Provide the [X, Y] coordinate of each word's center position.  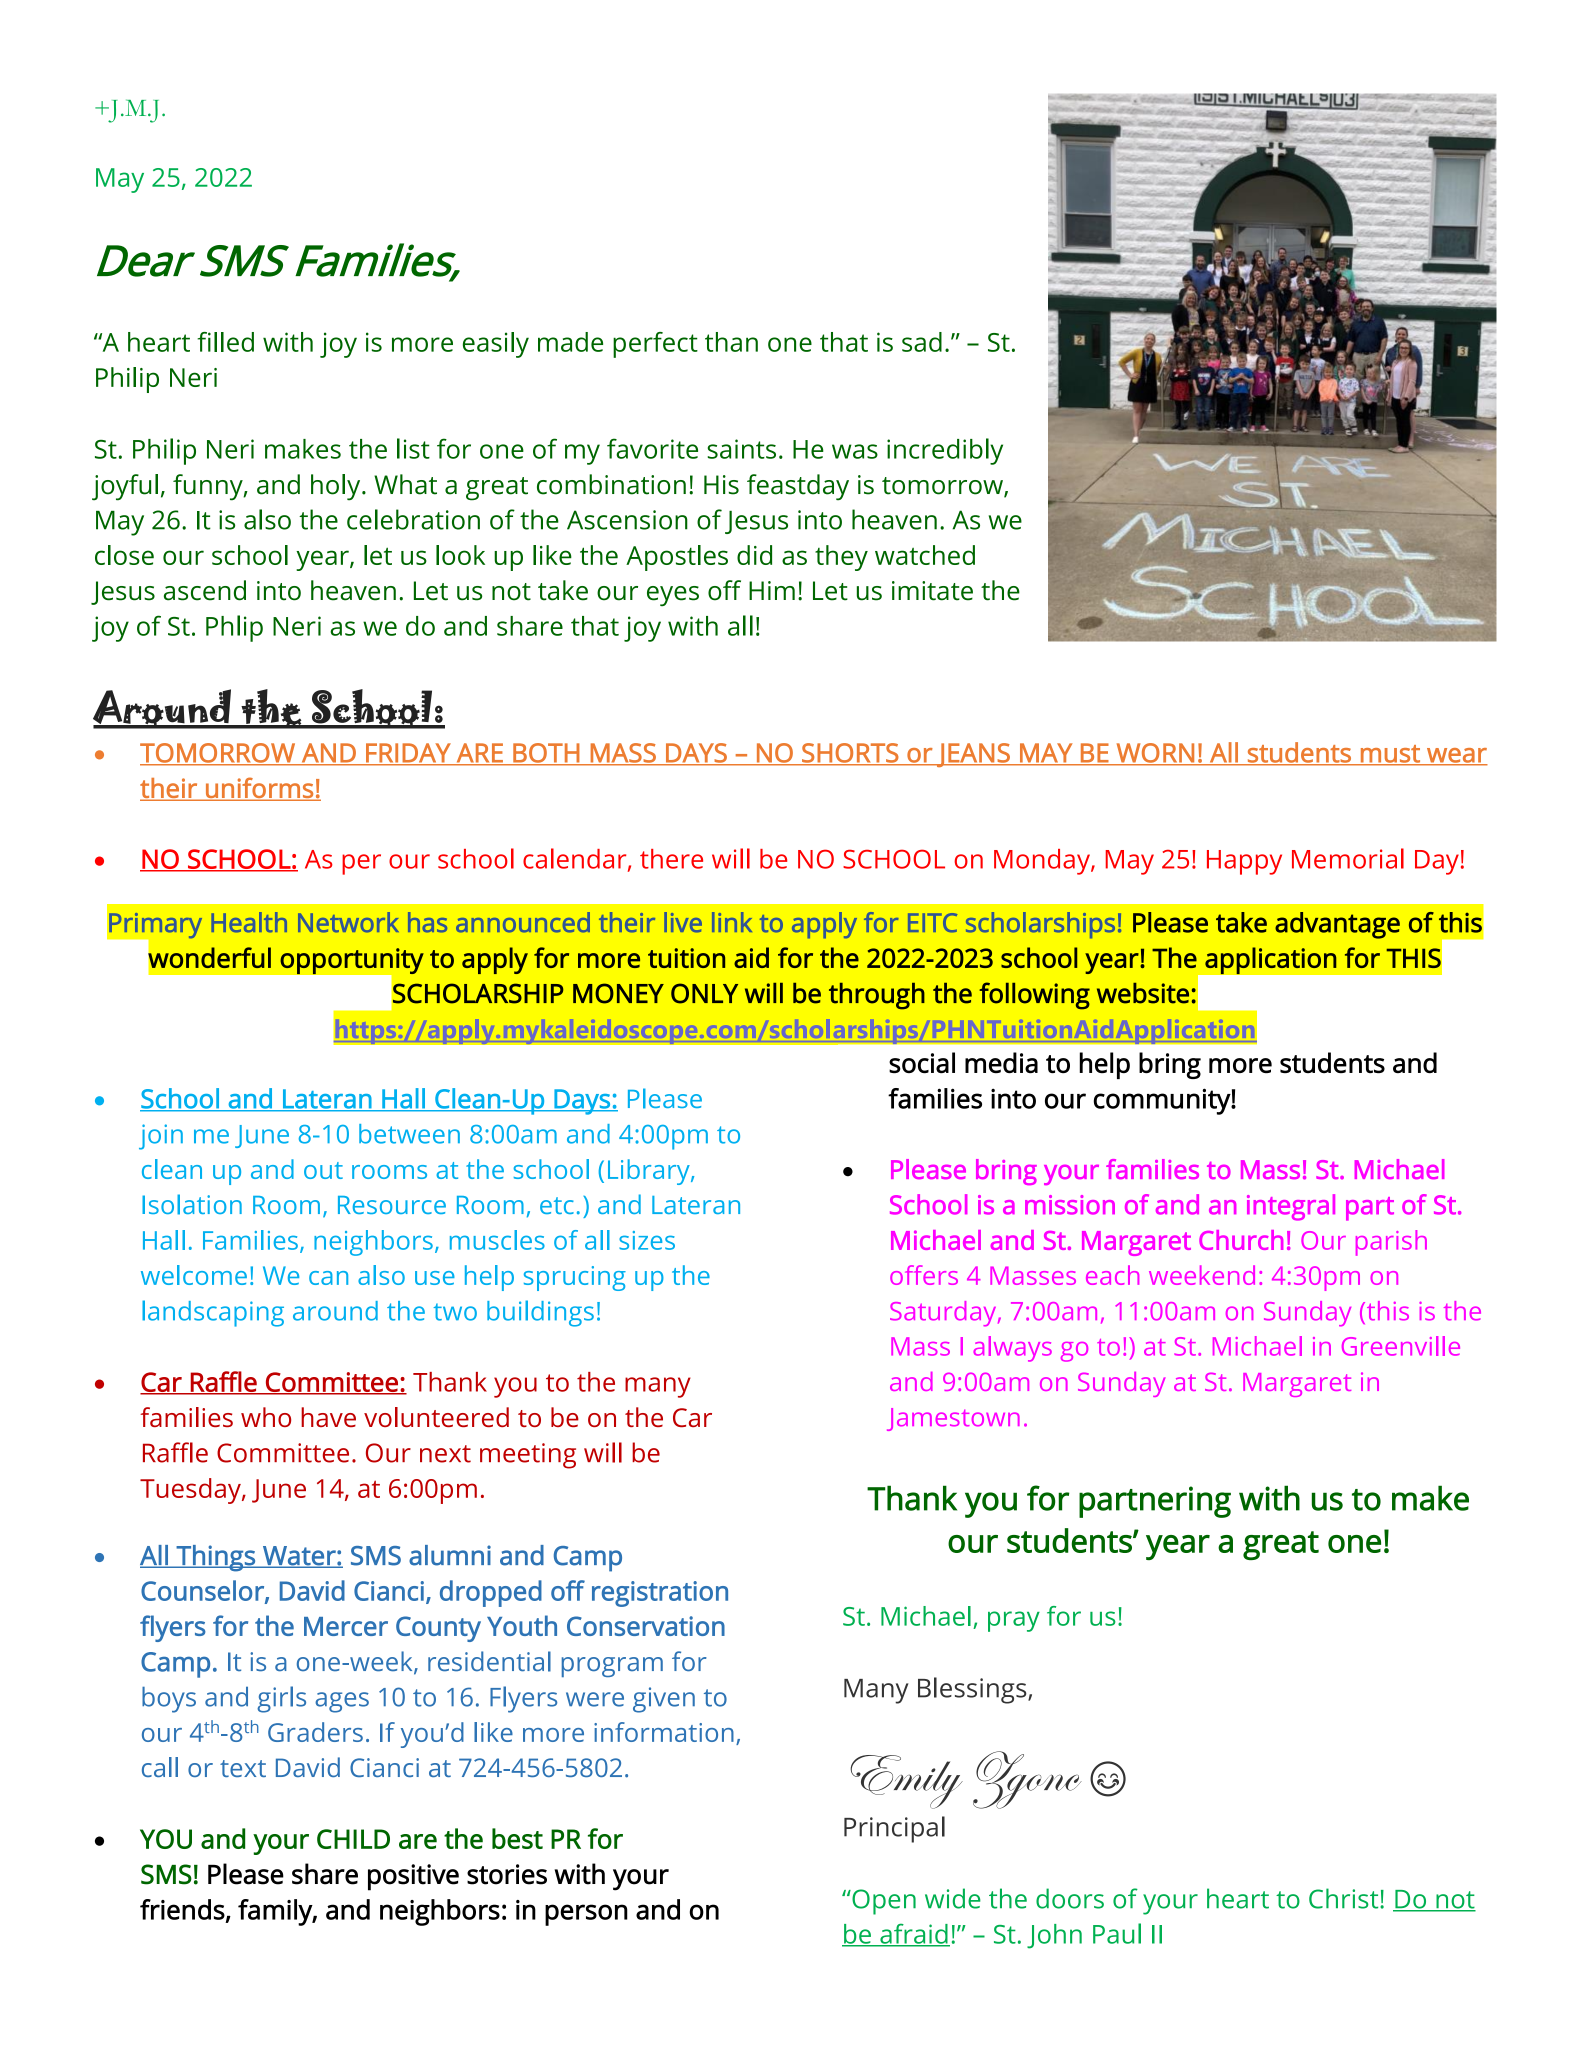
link [732, 922]
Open [883, 1902]
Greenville [1401, 1346]
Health [249, 922]
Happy [1244, 862]
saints [742, 449]
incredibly [945, 451]
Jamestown [953, 1419]
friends [182, 1909]
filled [225, 342]
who [266, 1417]
